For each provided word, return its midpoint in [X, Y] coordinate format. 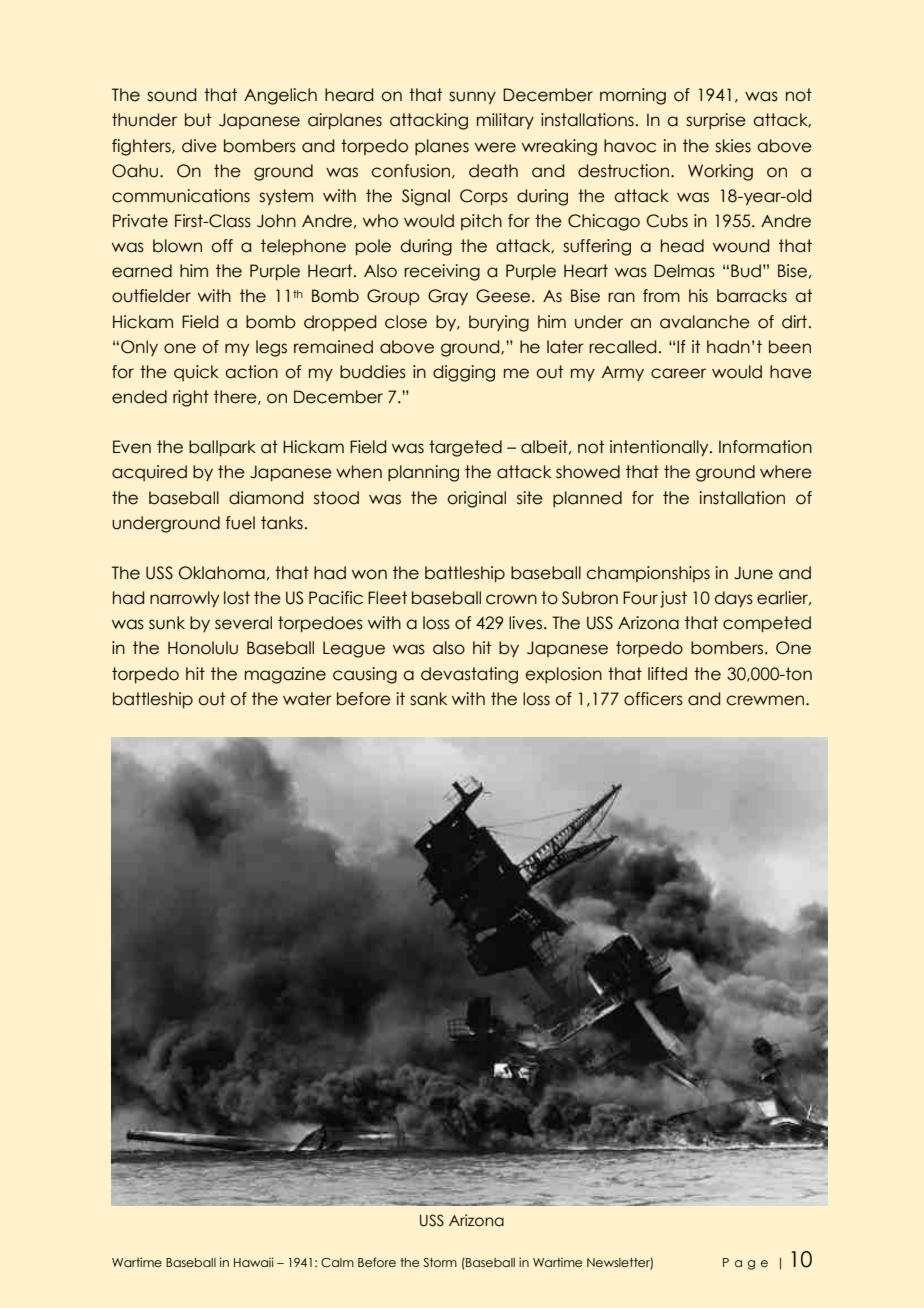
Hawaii [254, 1262]
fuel [240, 523]
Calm [337, 1262]
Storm [440, 1262]
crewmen [766, 700]
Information [765, 447]
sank [428, 699]
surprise [716, 121]
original [476, 499]
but [198, 120]
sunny [472, 98]
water [307, 699]
